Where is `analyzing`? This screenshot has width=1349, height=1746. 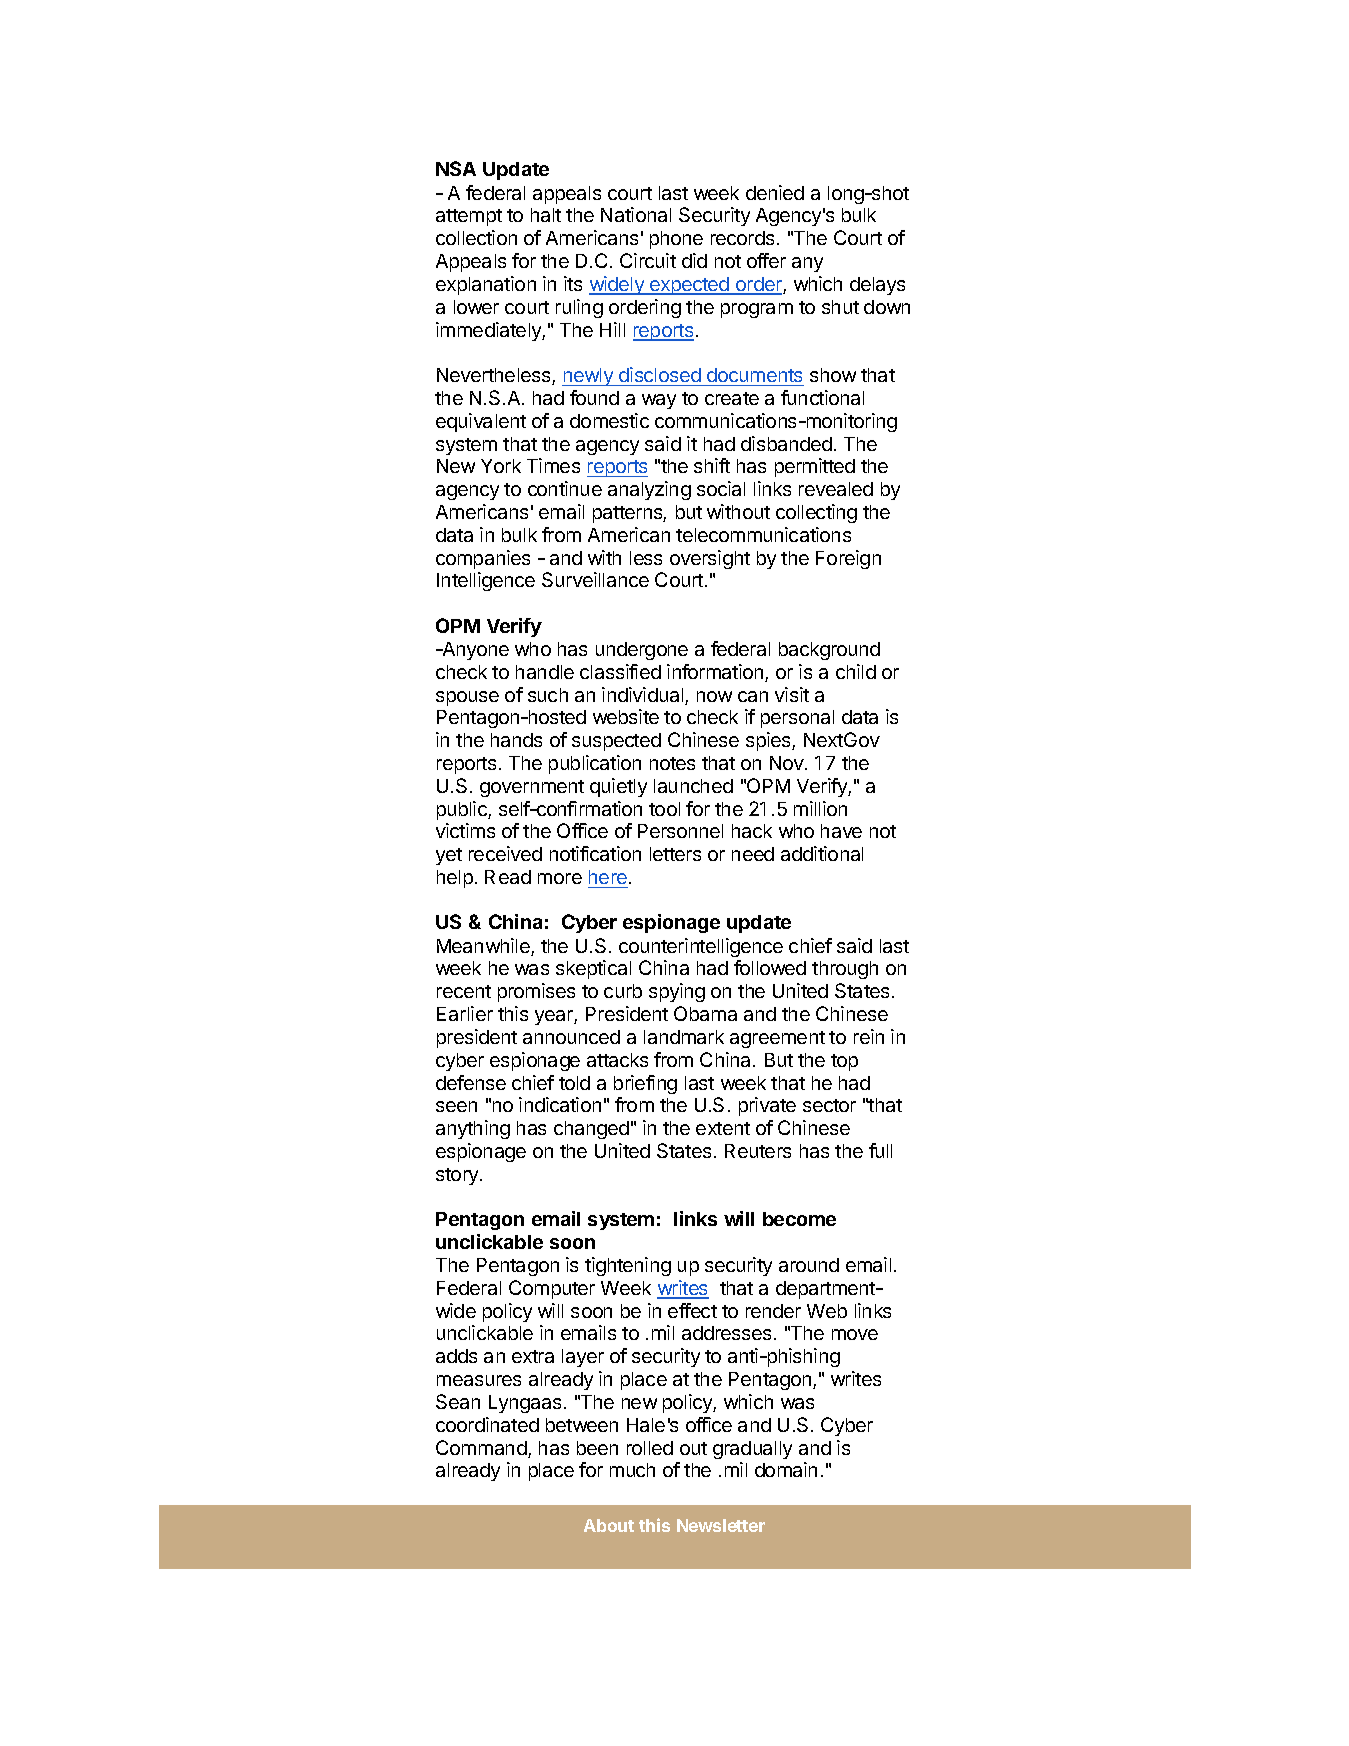
analyzing is located at coordinates (649, 490).
